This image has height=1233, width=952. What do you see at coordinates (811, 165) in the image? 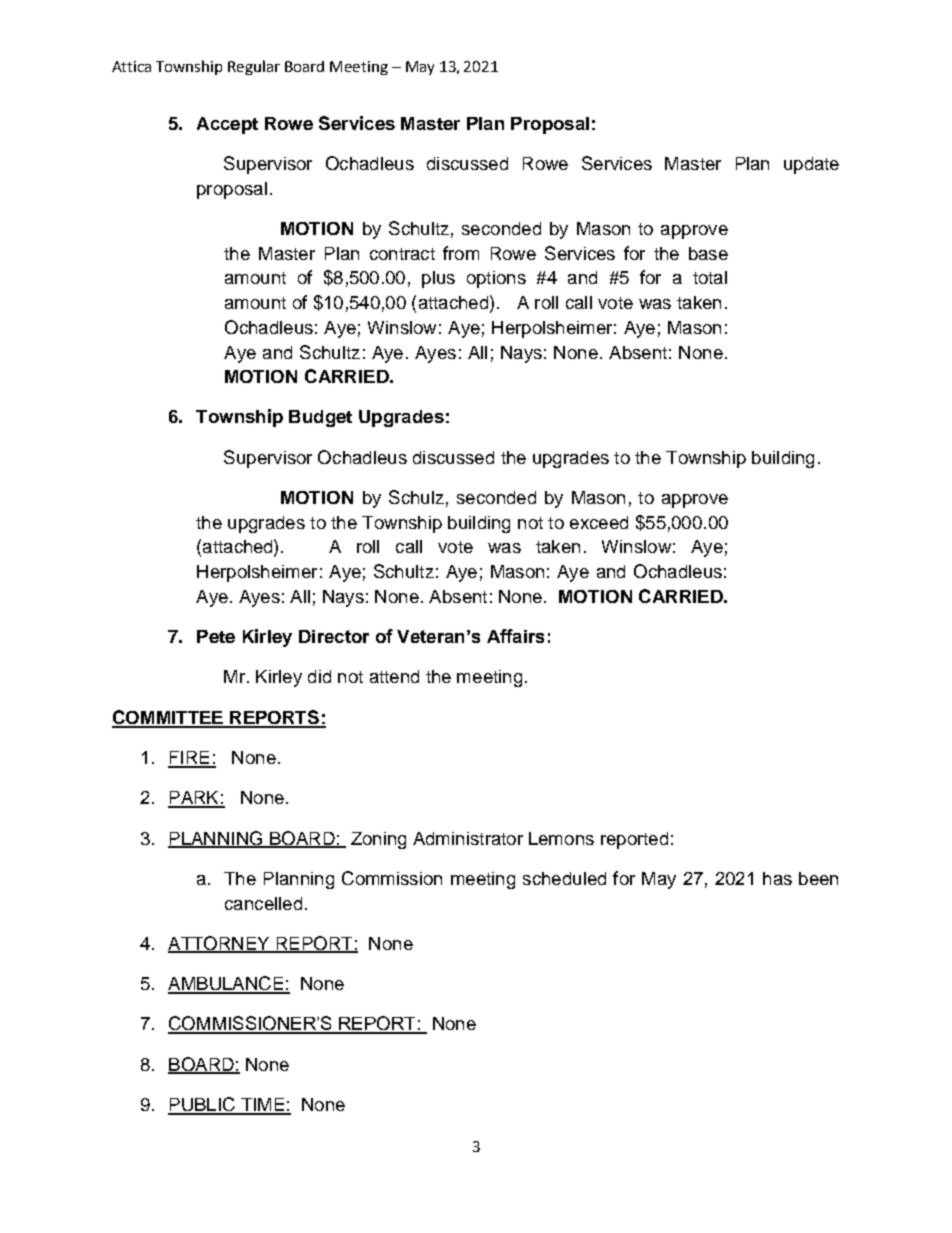
I see `update` at bounding box center [811, 165].
